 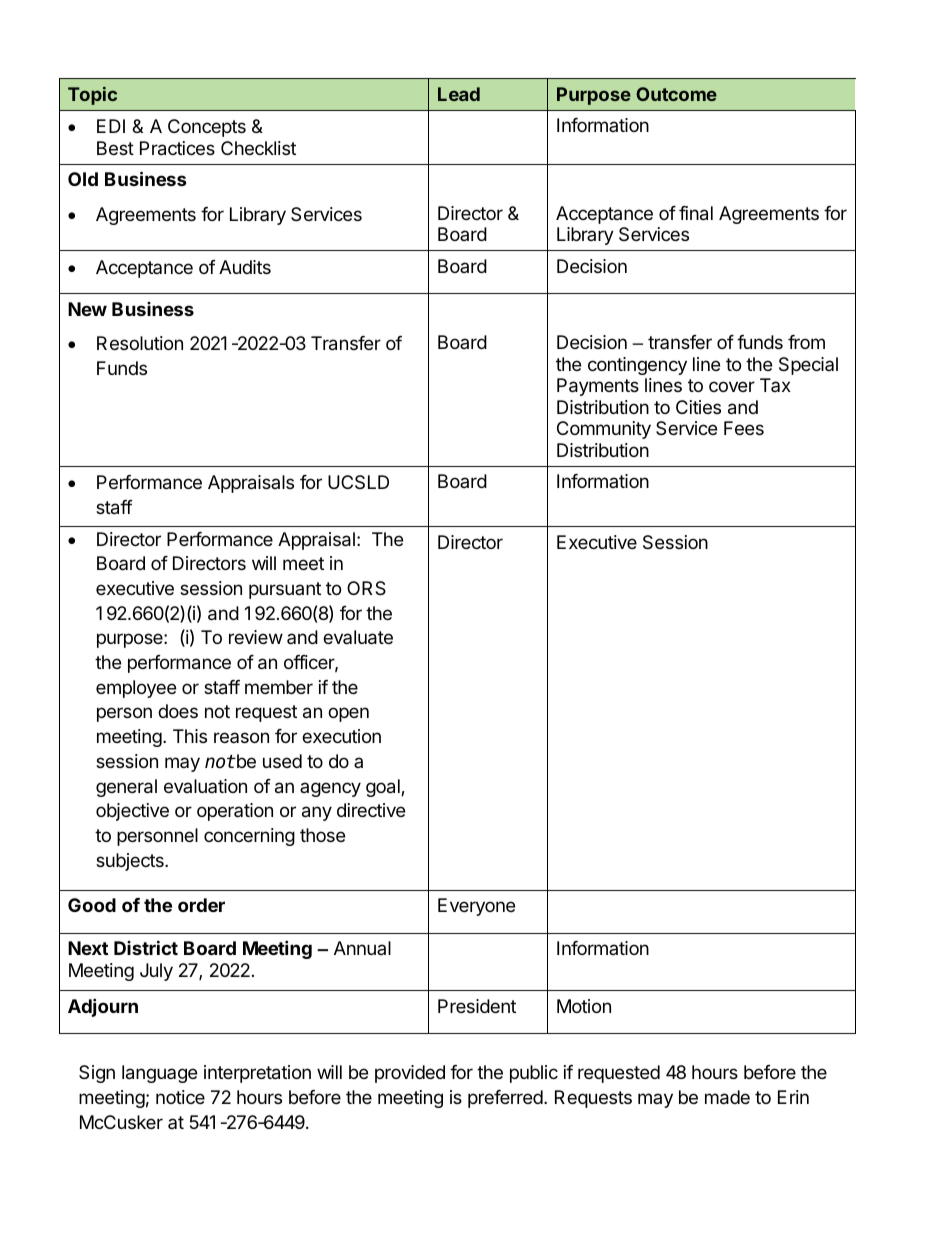 I want to click on from, so click(x=806, y=342).
